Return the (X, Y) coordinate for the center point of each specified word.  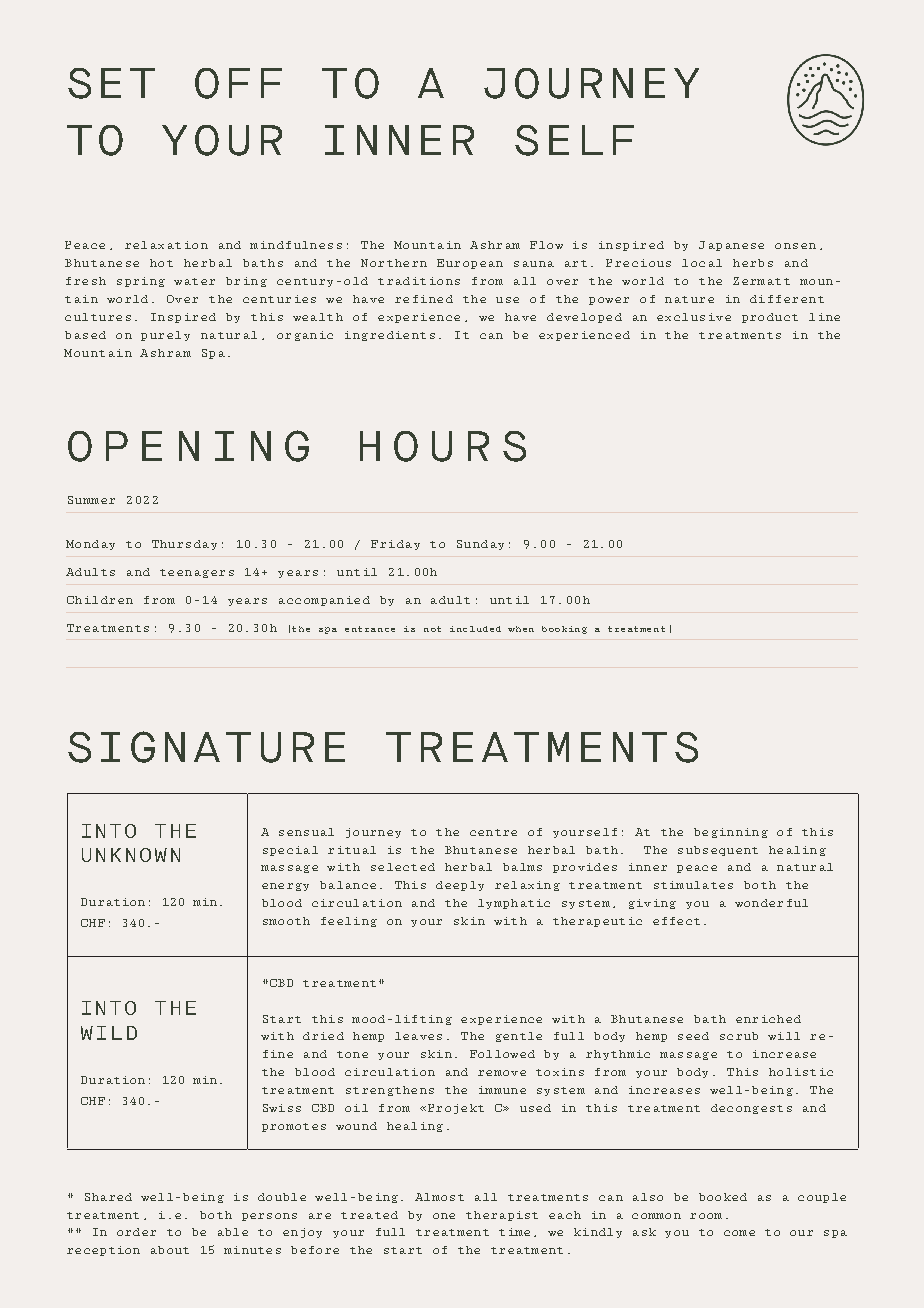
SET (111, 83)
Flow (546, 245)
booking (564, 630)
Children (100, 600)
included (475, 629)
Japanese (731, 246)
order (136, 1232)
